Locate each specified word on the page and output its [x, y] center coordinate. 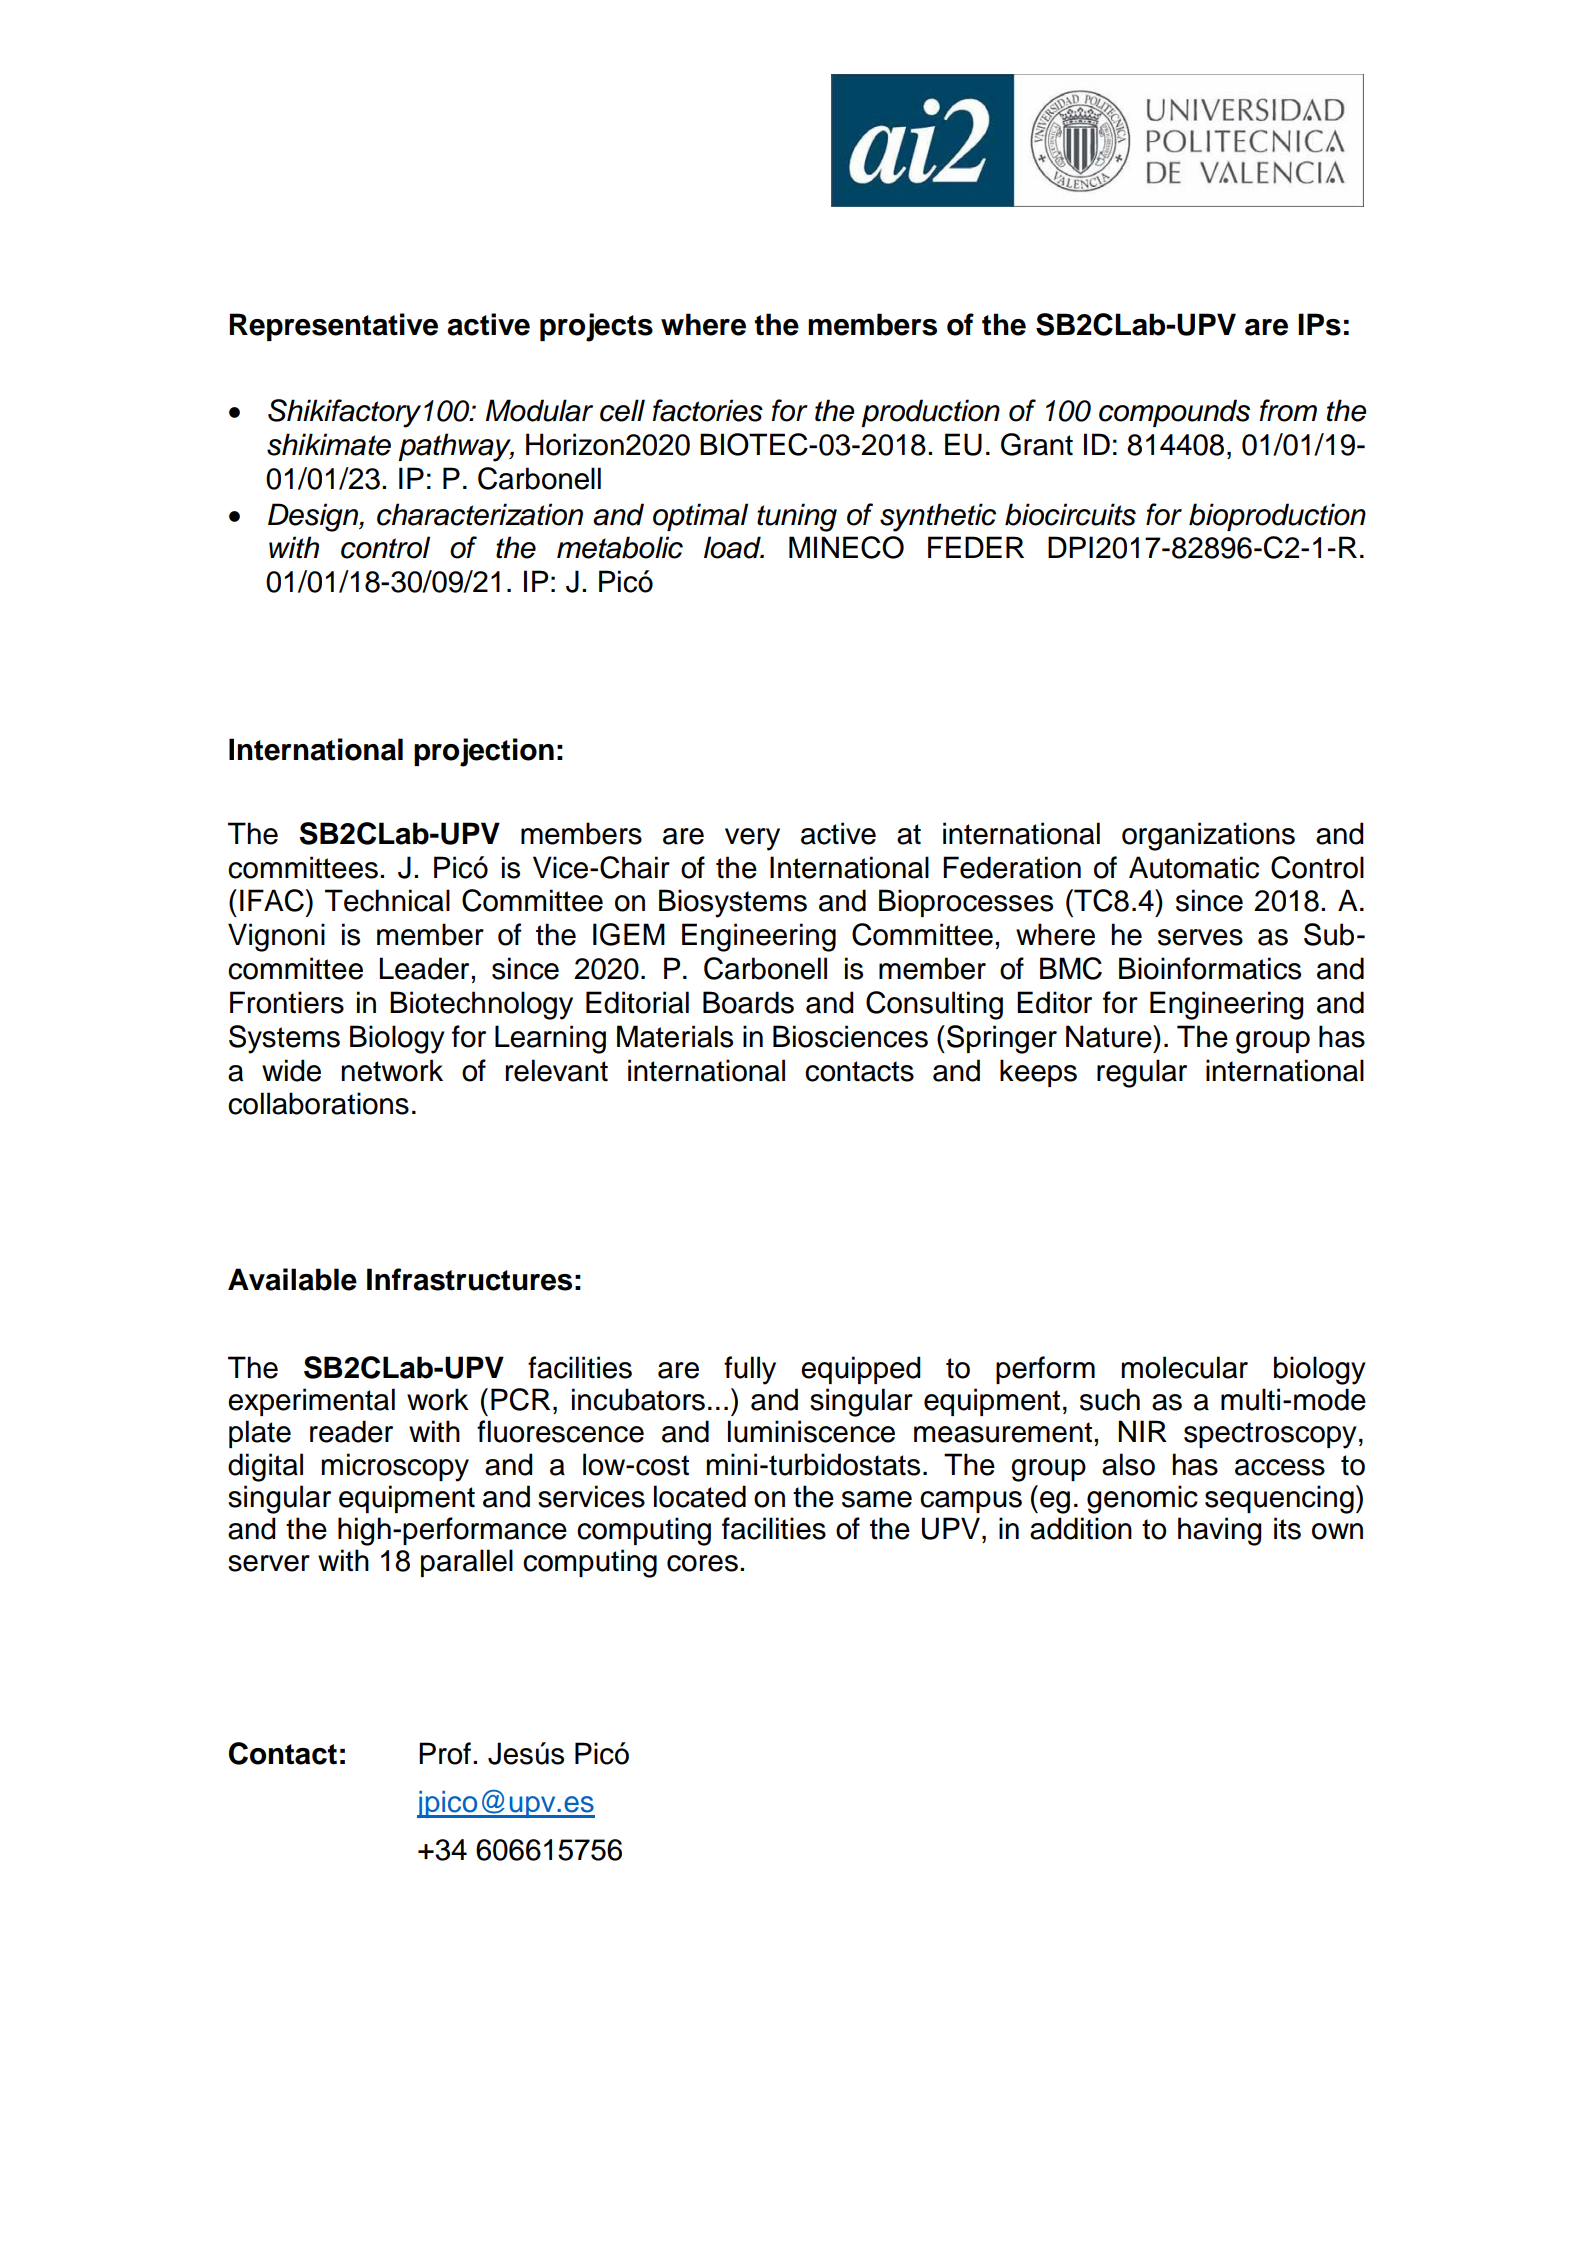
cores [702, 1563]
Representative [333, 327]
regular [1142, 1073]
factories [708, 410]
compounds [1174, 413]
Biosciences [850, 1036]
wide [291, 1070]
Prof [445, 1753]
